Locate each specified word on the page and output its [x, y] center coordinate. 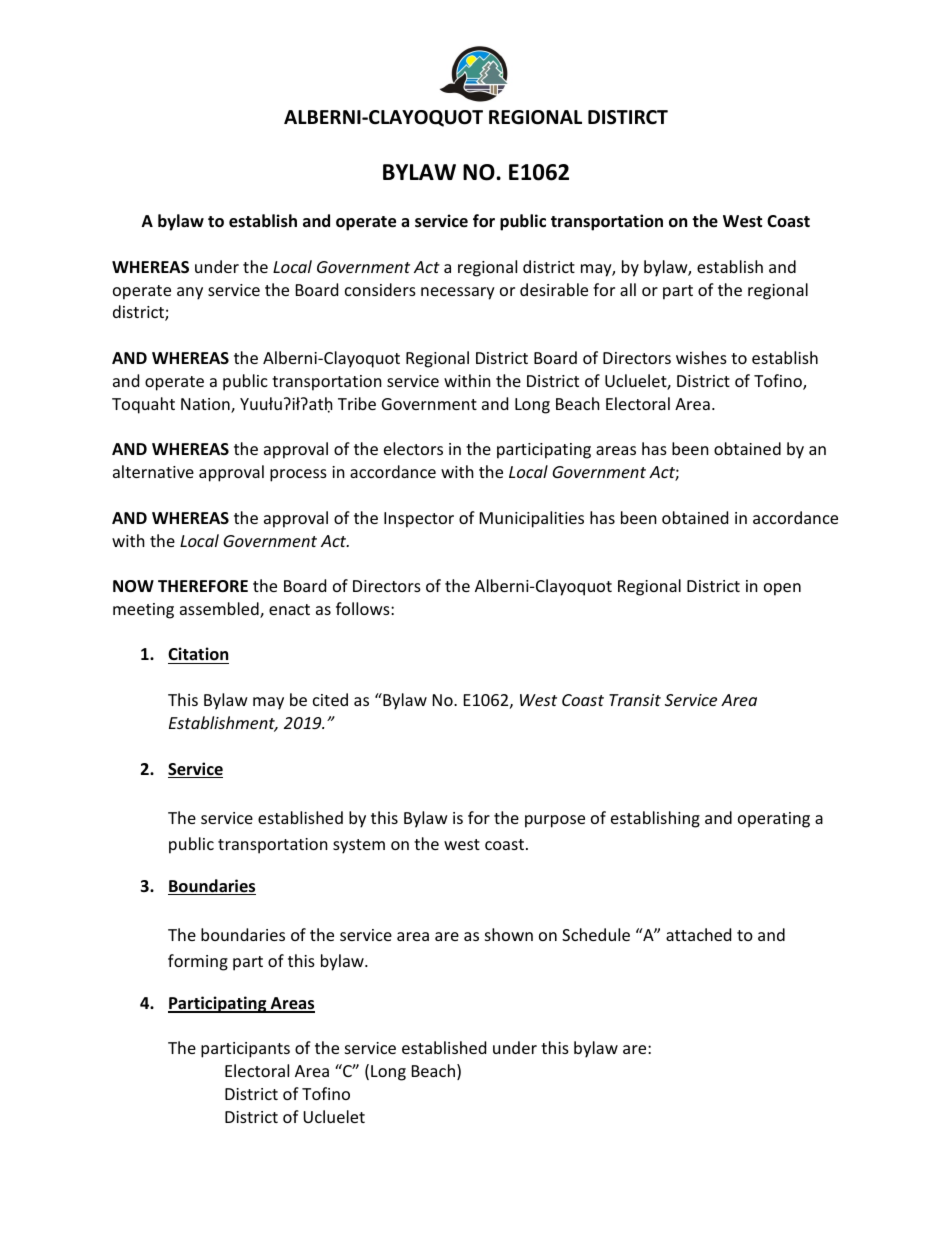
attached [698, 934]
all [628, 289]
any [190, 293]
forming [198, 962]
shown [509, 934]
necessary [458, 293]
